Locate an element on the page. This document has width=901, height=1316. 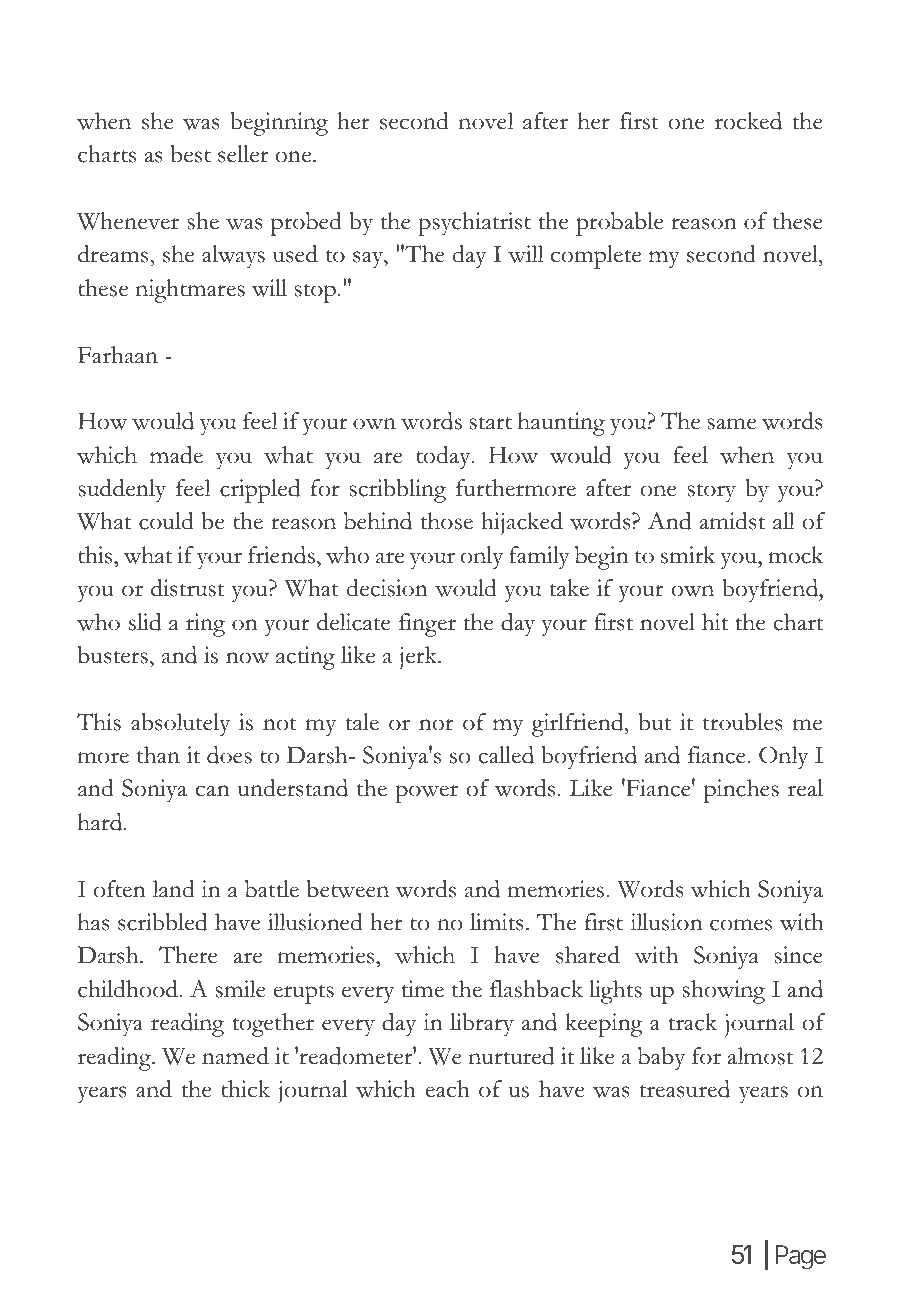
each is located at coordinates (447, 1089).
